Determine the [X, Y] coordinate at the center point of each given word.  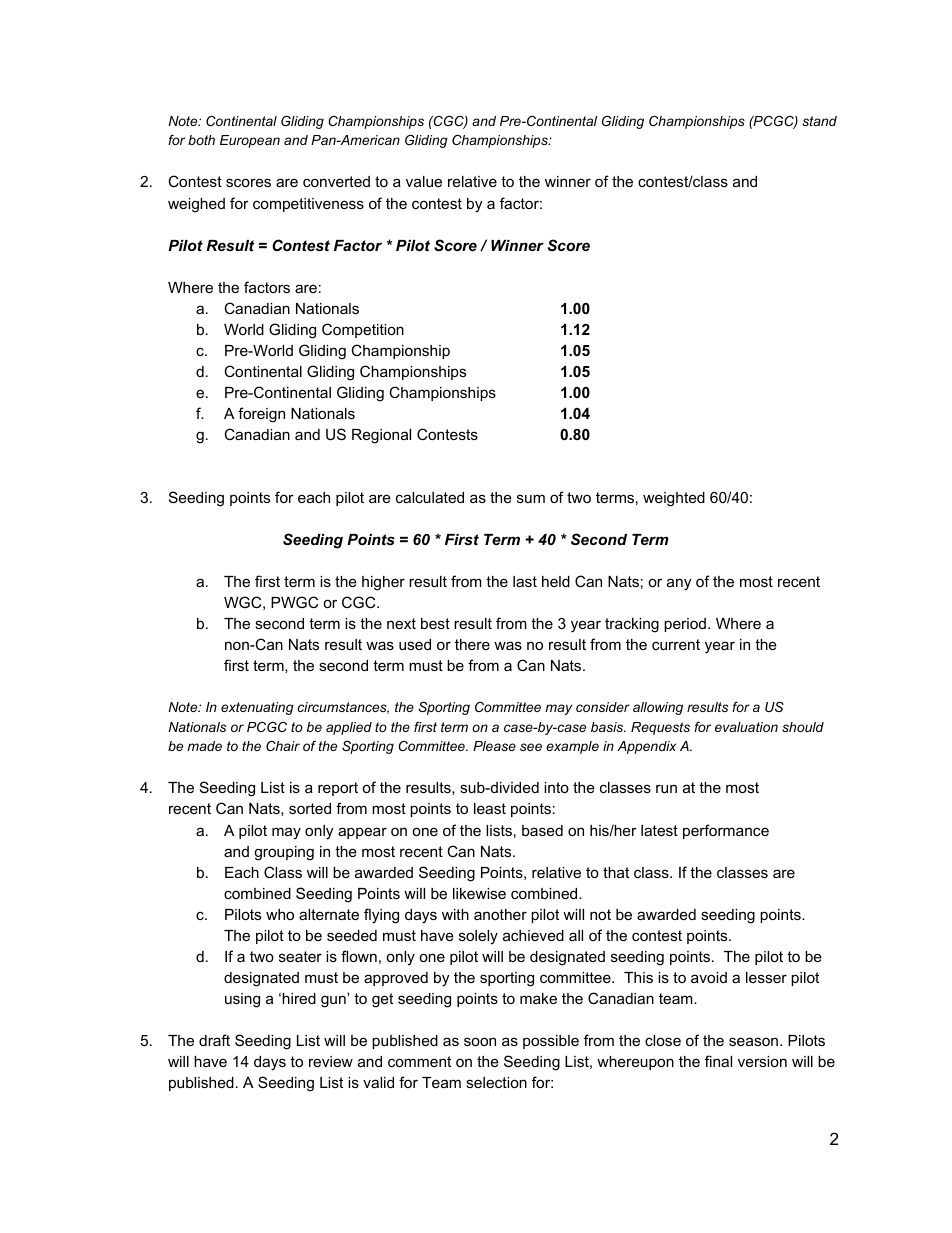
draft [214, 1040]
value [424, 181]
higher [383, 583]
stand [819, 121]
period [685, 625]
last [525, 581]
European [250, 141]
